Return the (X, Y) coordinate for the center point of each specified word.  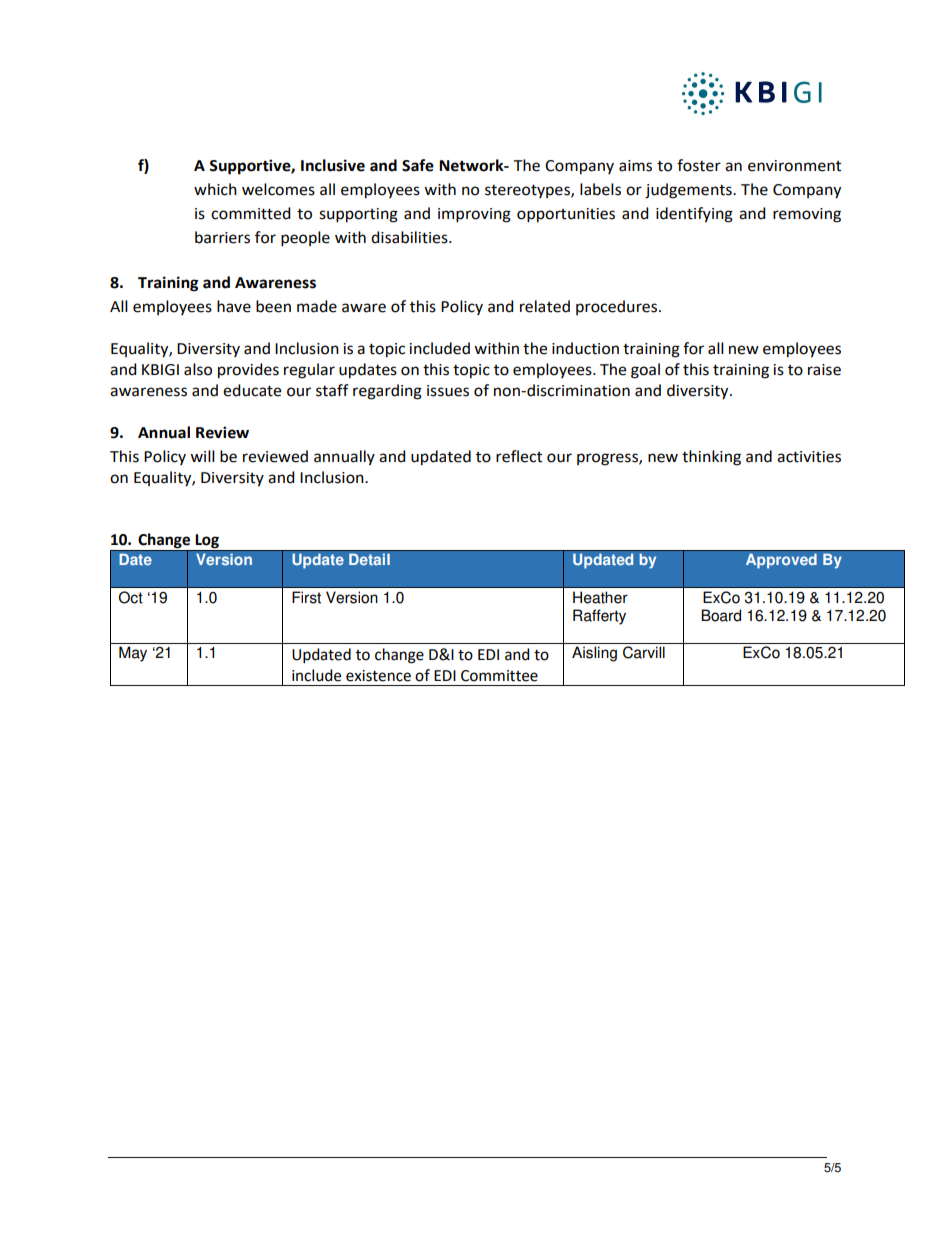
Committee (499, 676)
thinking (711, 458)
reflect (519, 456)
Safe (418, 165)
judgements (689, 191)
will (202, 456)
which (215, 189)
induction (585, 348)
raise (824, 370)
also (198, 369)
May (133, 654)
